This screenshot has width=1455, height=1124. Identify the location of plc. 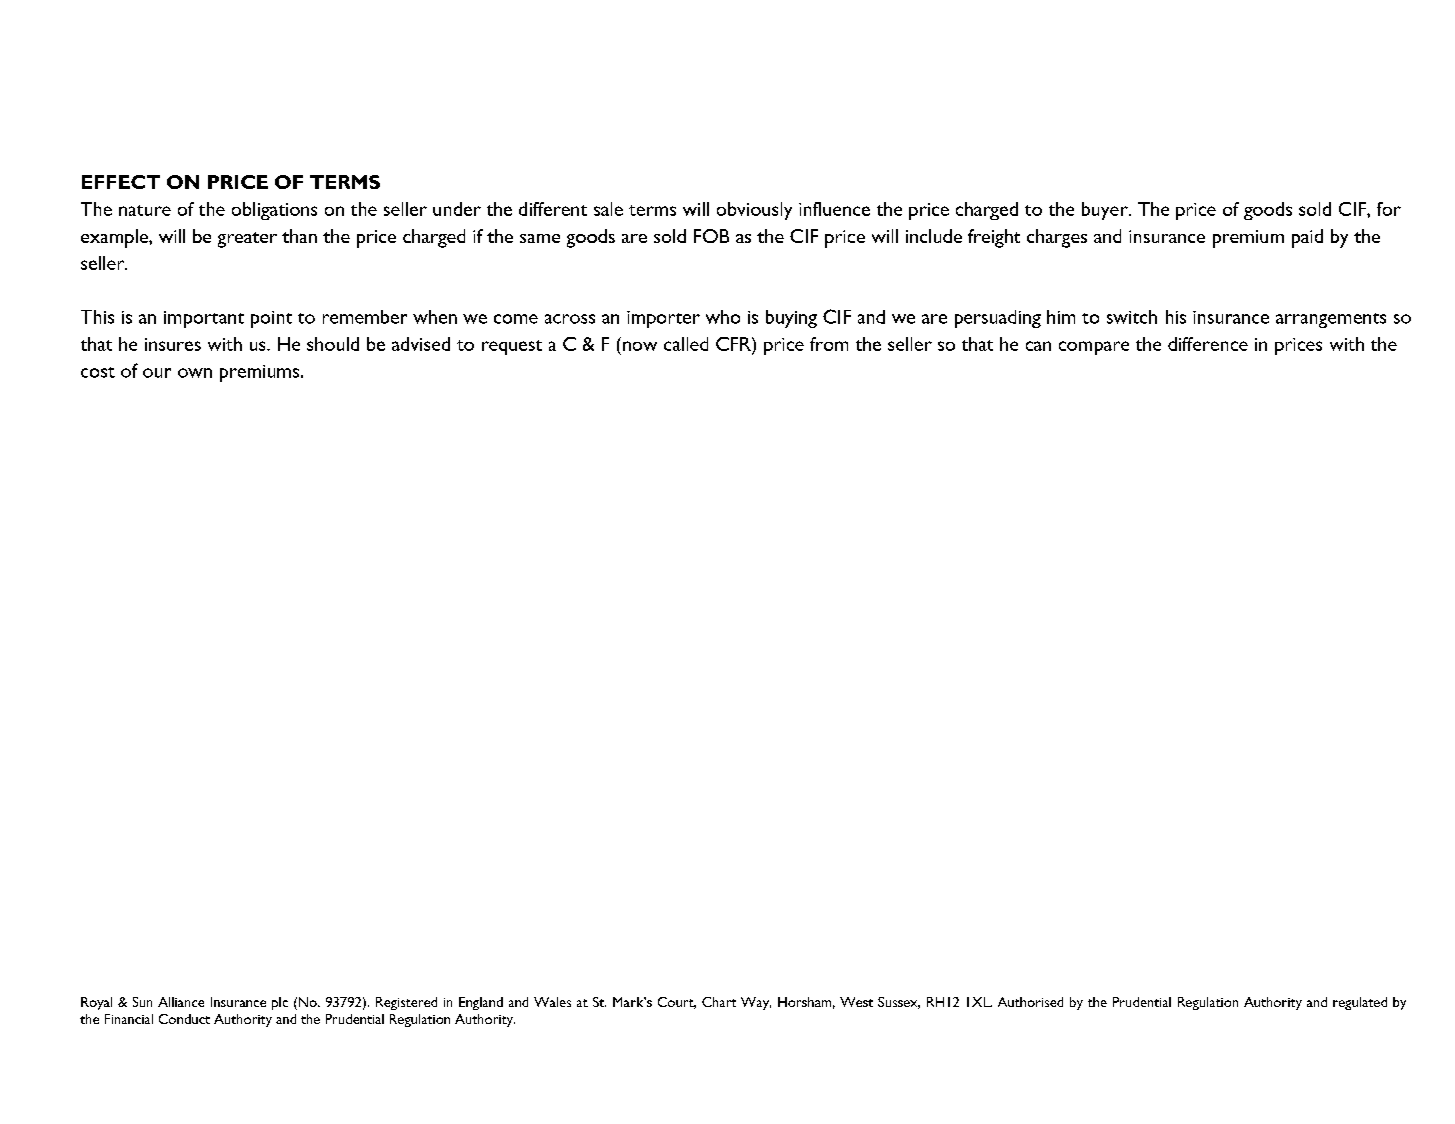
(280, 1003).
